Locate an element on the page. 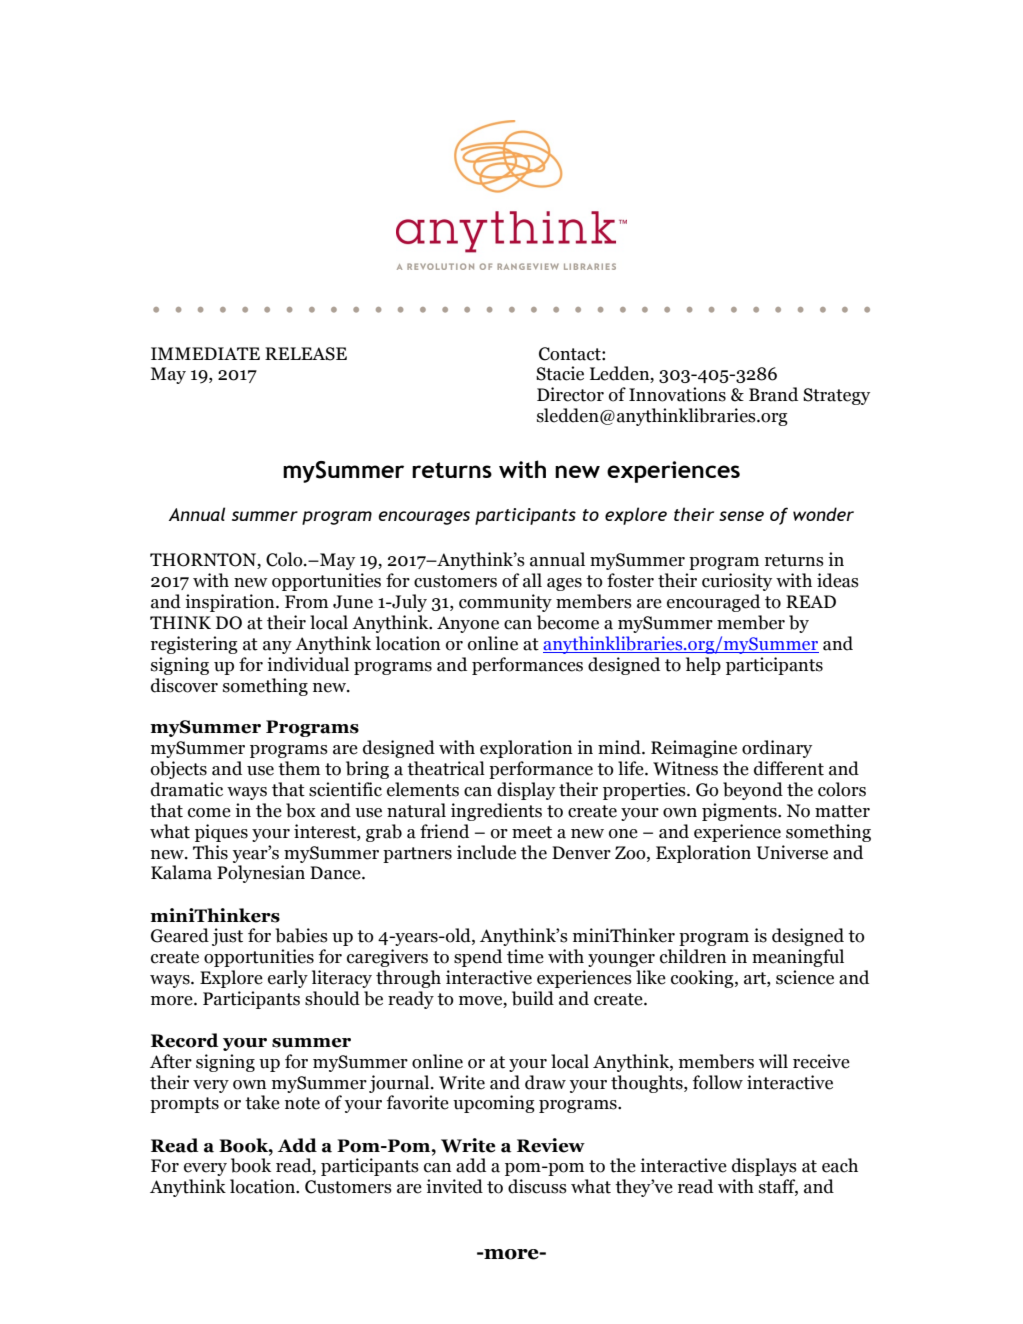 Image resolution: width=1023 pixels, height=1324 pixels. discuss is located at coordinates (537, 1186).
